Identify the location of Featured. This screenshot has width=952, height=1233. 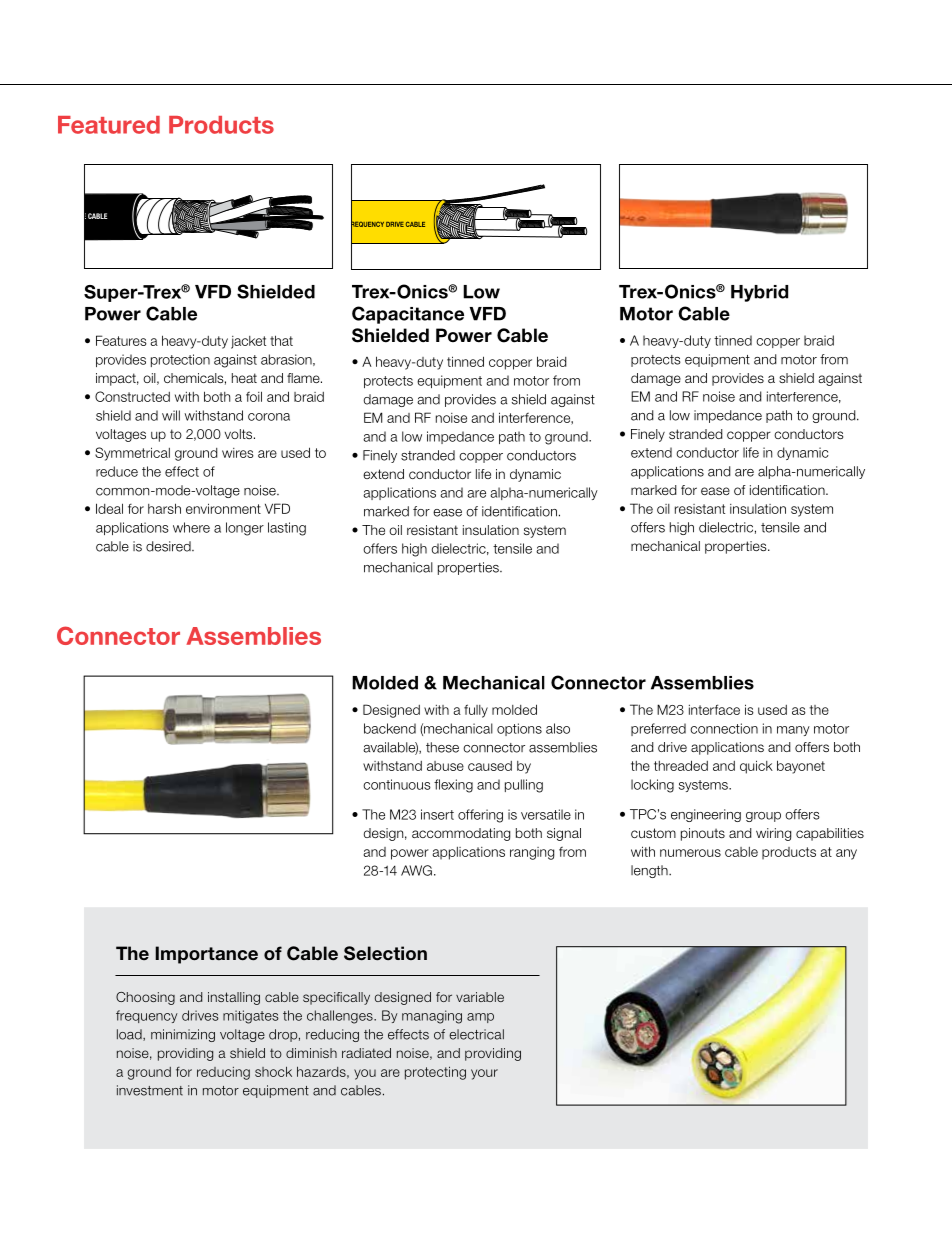
(109, 125).
